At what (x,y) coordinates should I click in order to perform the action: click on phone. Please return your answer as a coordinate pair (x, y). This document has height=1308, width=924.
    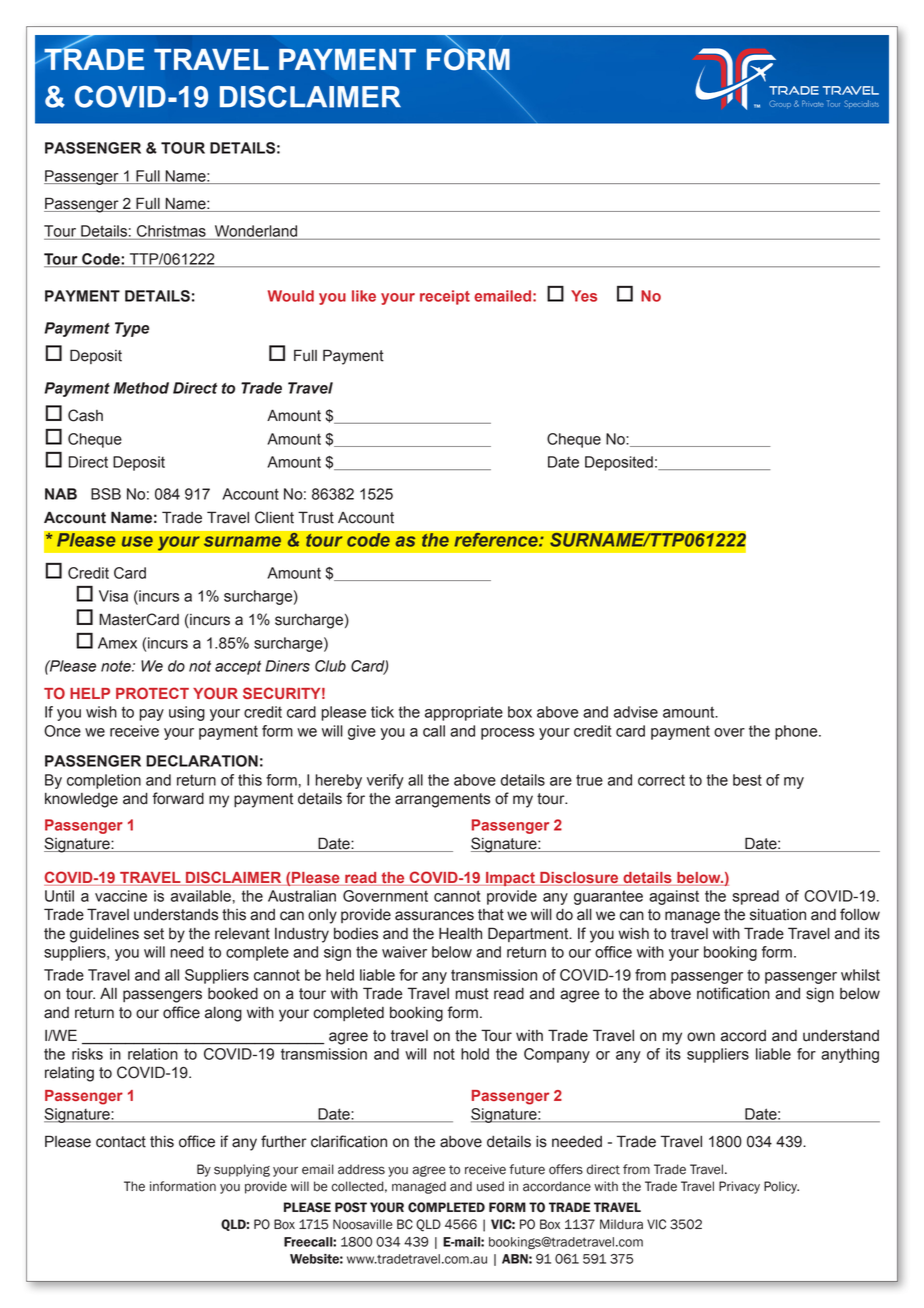
    Looking at the image, I should click on (797, 732).
